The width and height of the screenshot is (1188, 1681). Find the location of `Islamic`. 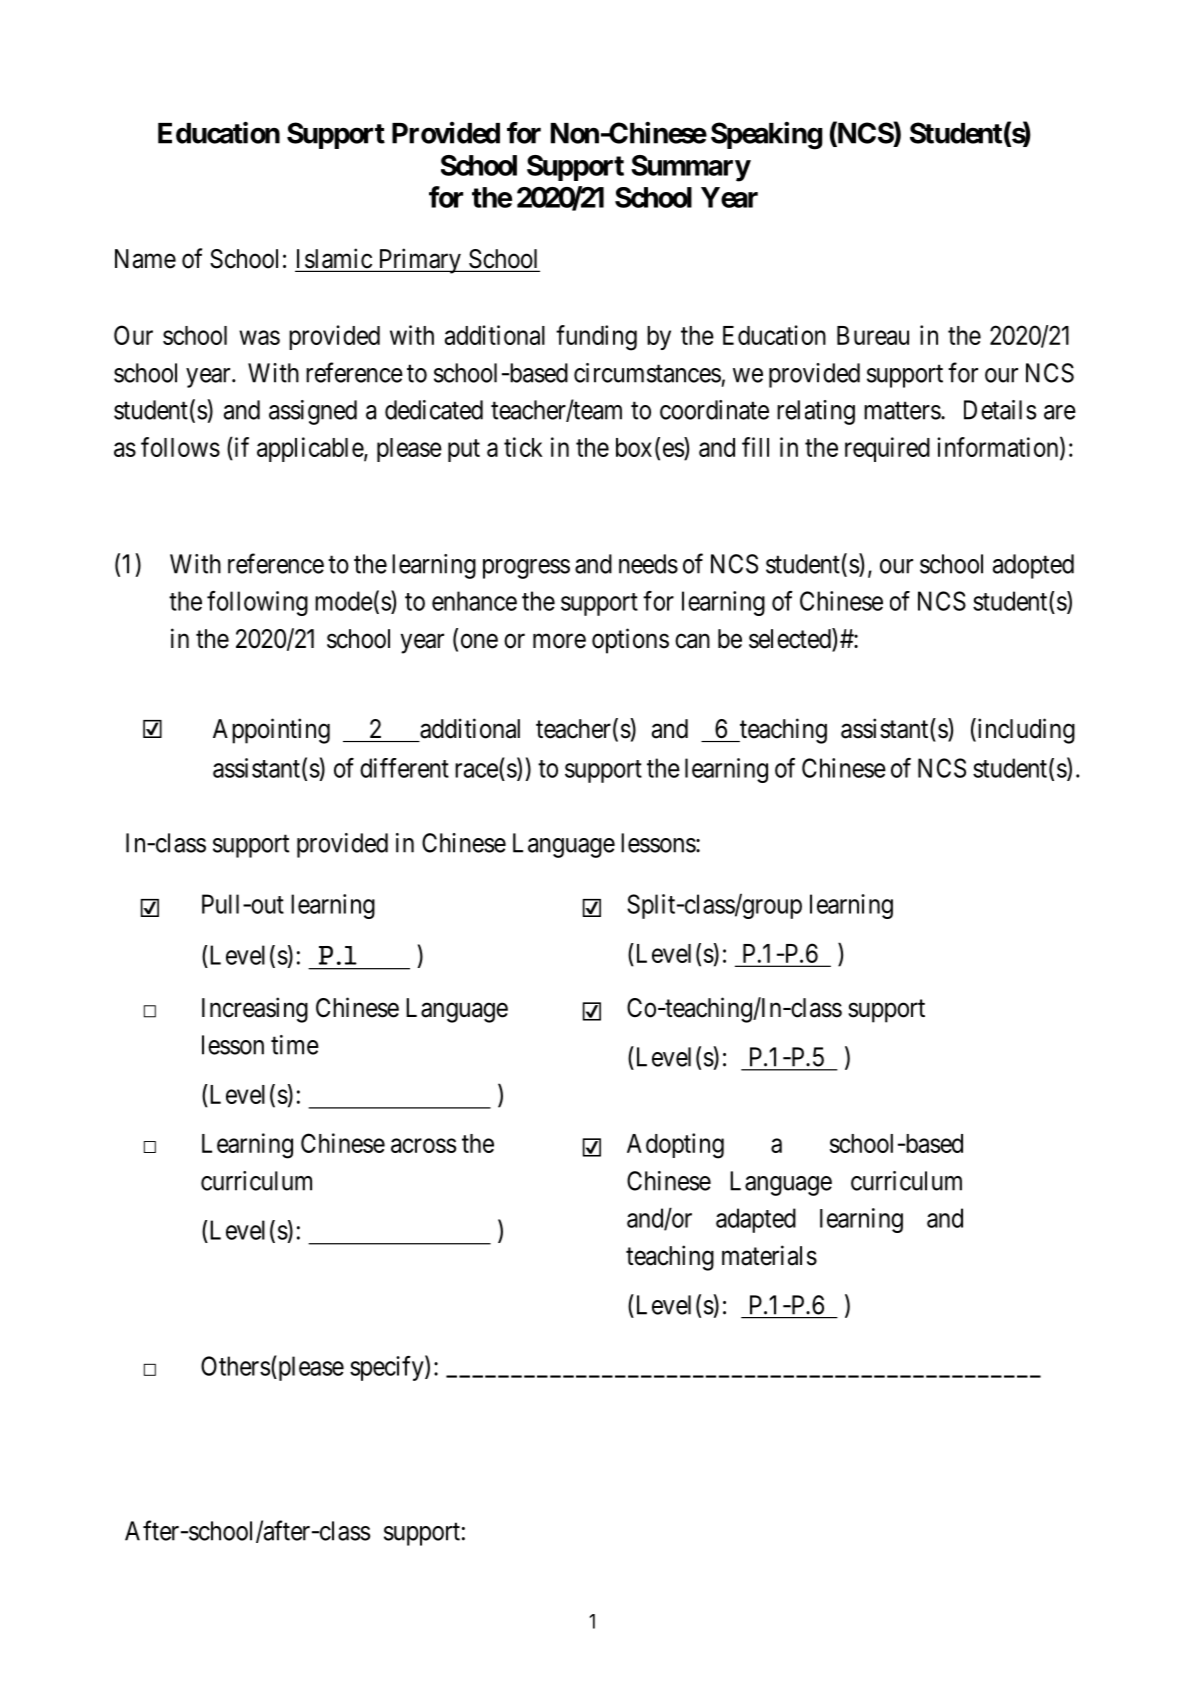

Islamic is located at coordinates (334, 259).
